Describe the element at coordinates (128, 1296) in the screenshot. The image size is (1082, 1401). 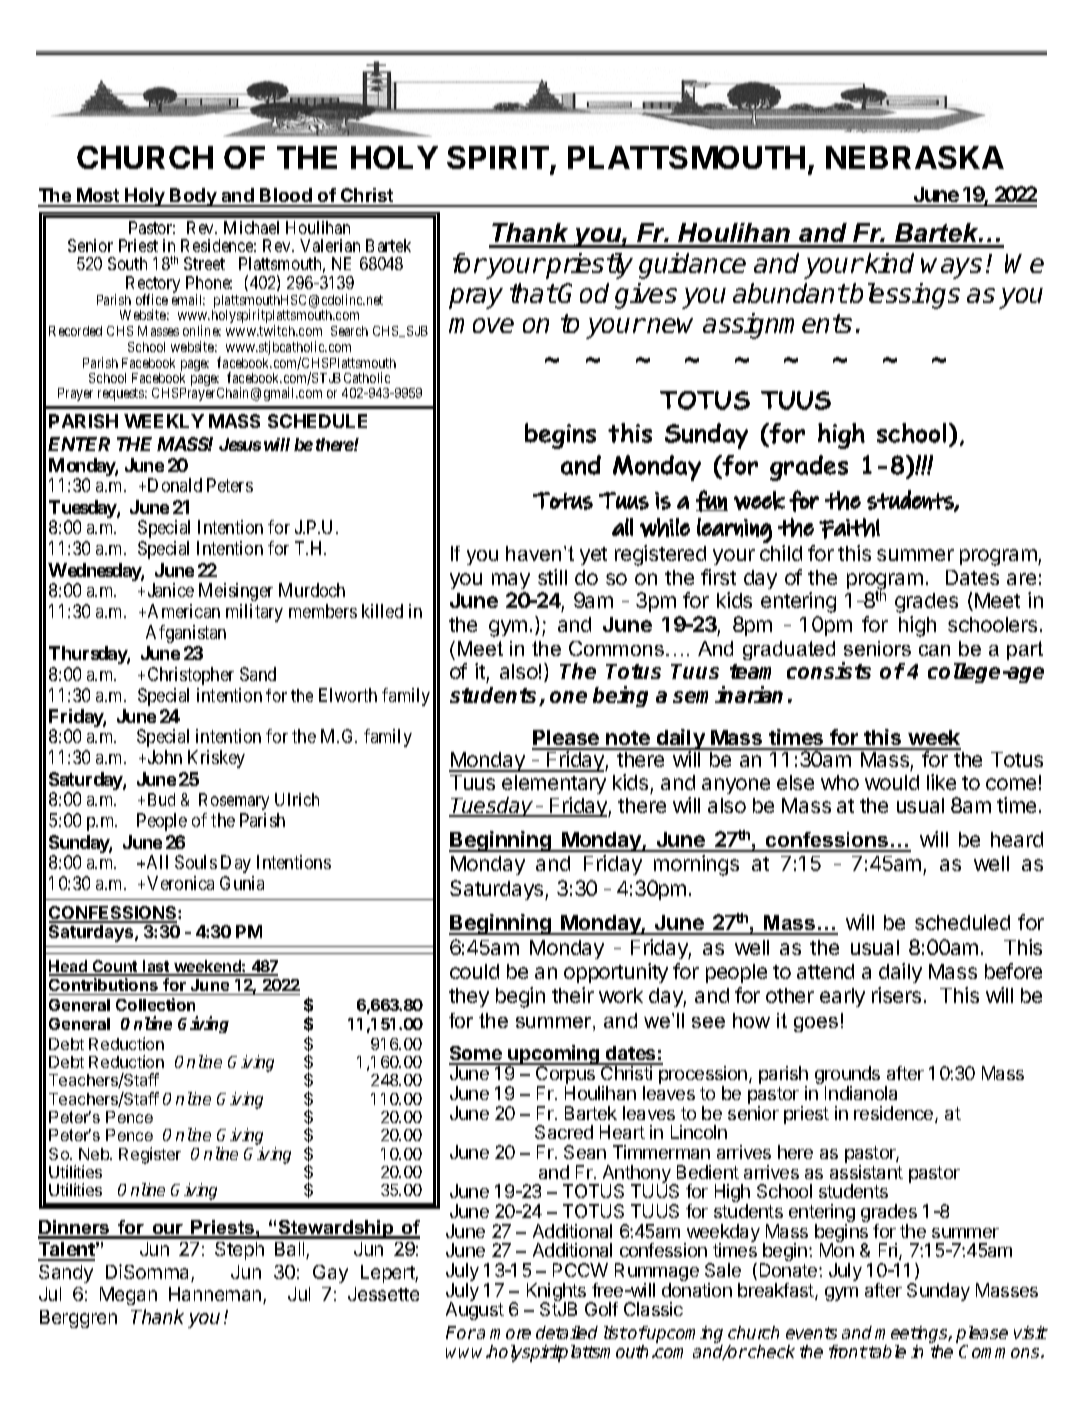
I see `Megan` at that location.
